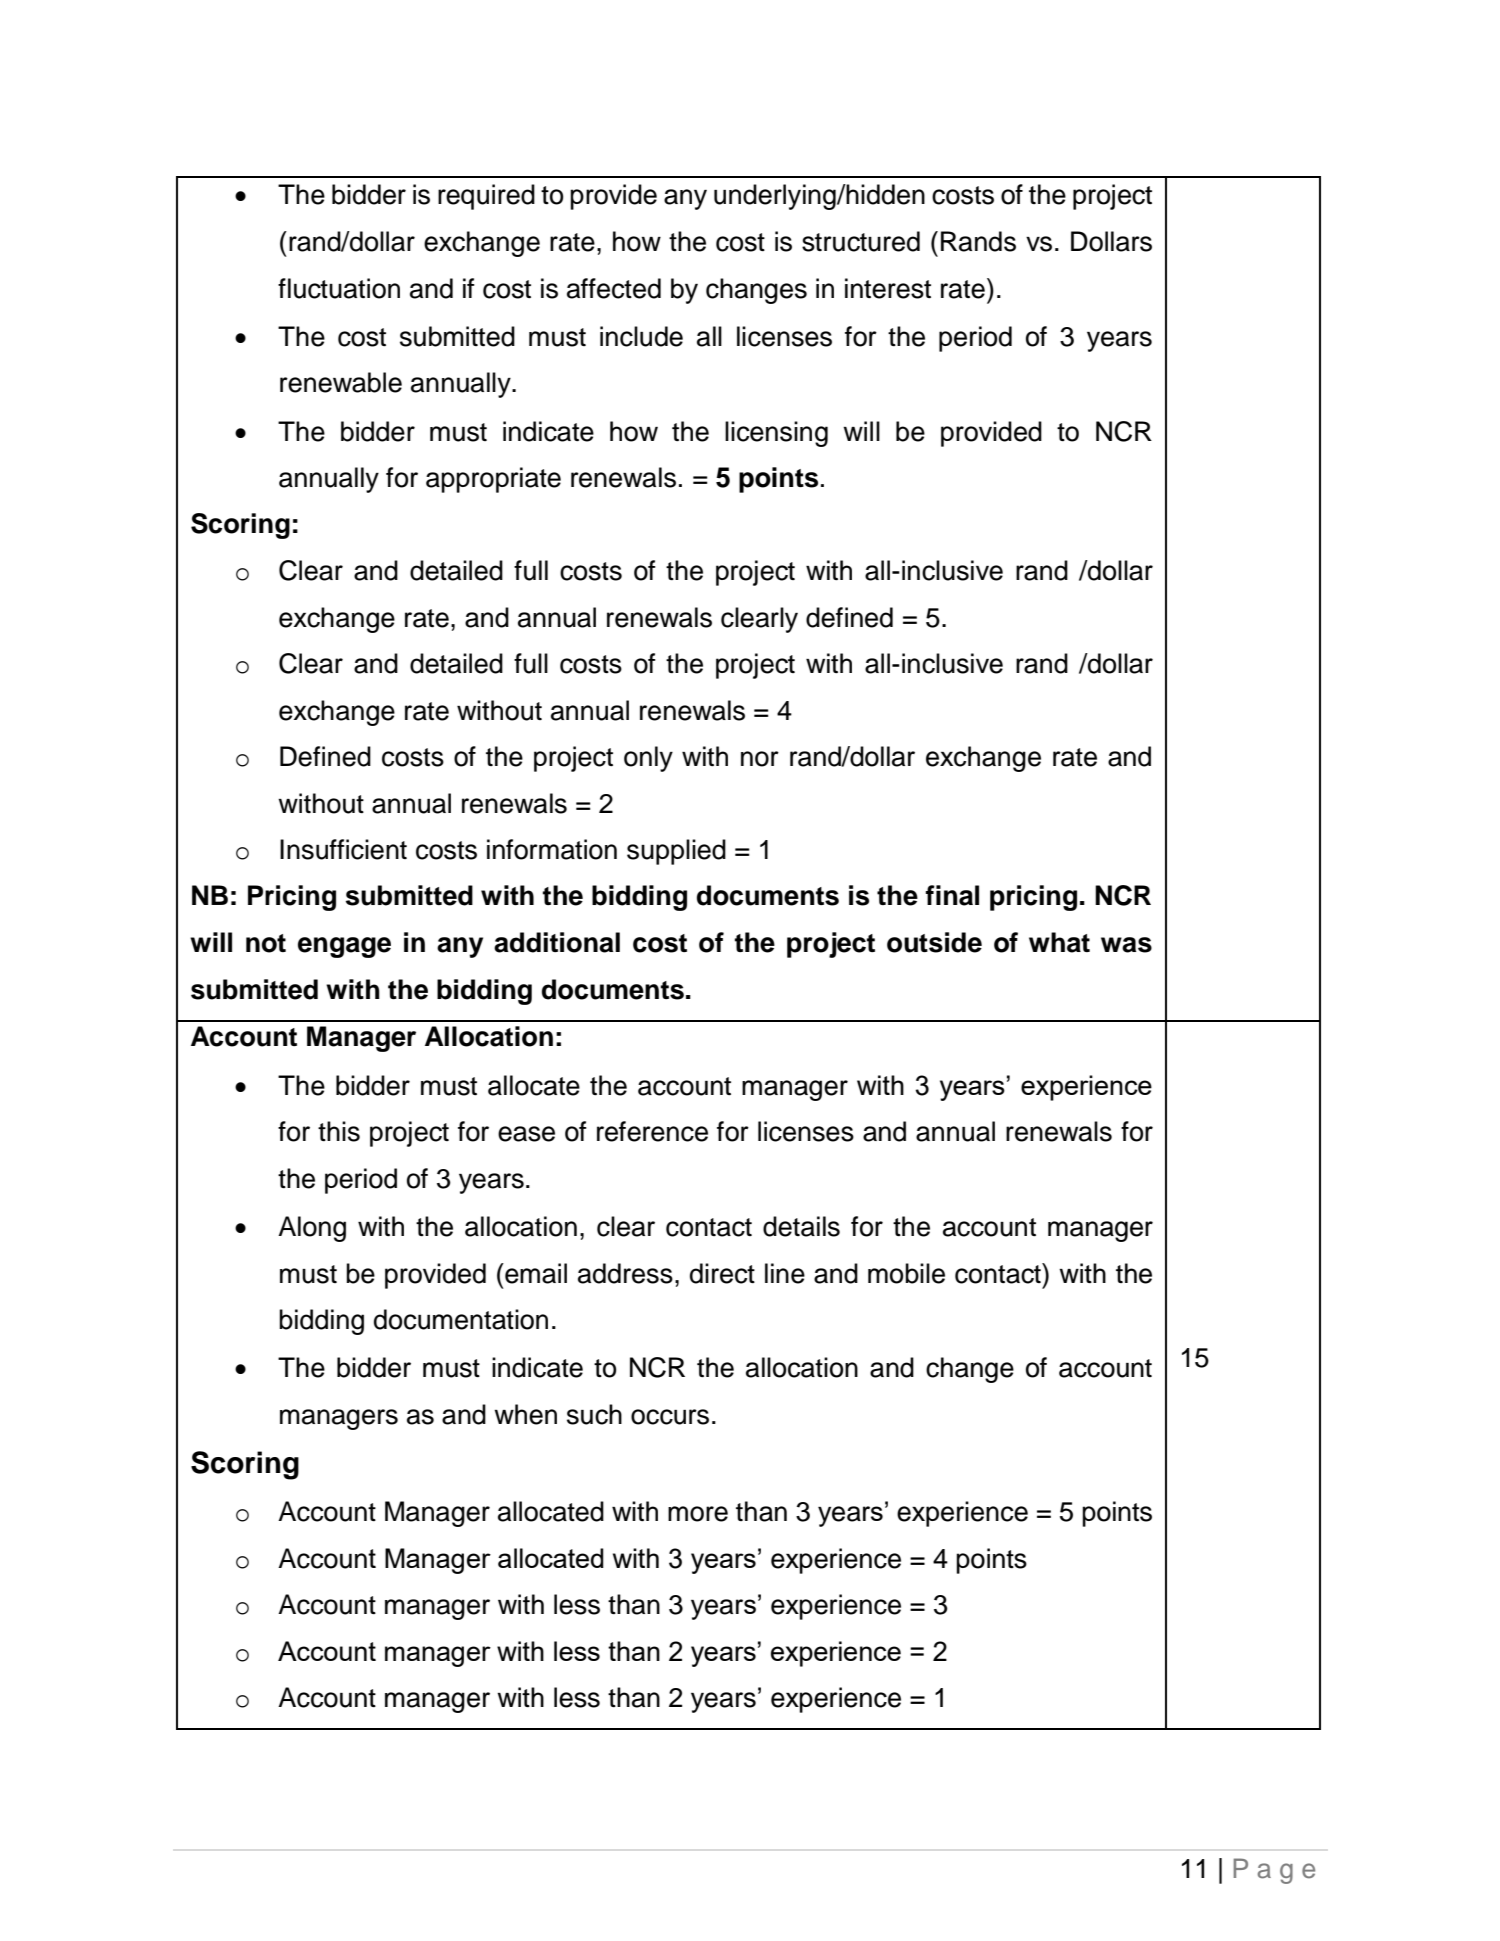  I want to click on interest, so click(888, 288).
